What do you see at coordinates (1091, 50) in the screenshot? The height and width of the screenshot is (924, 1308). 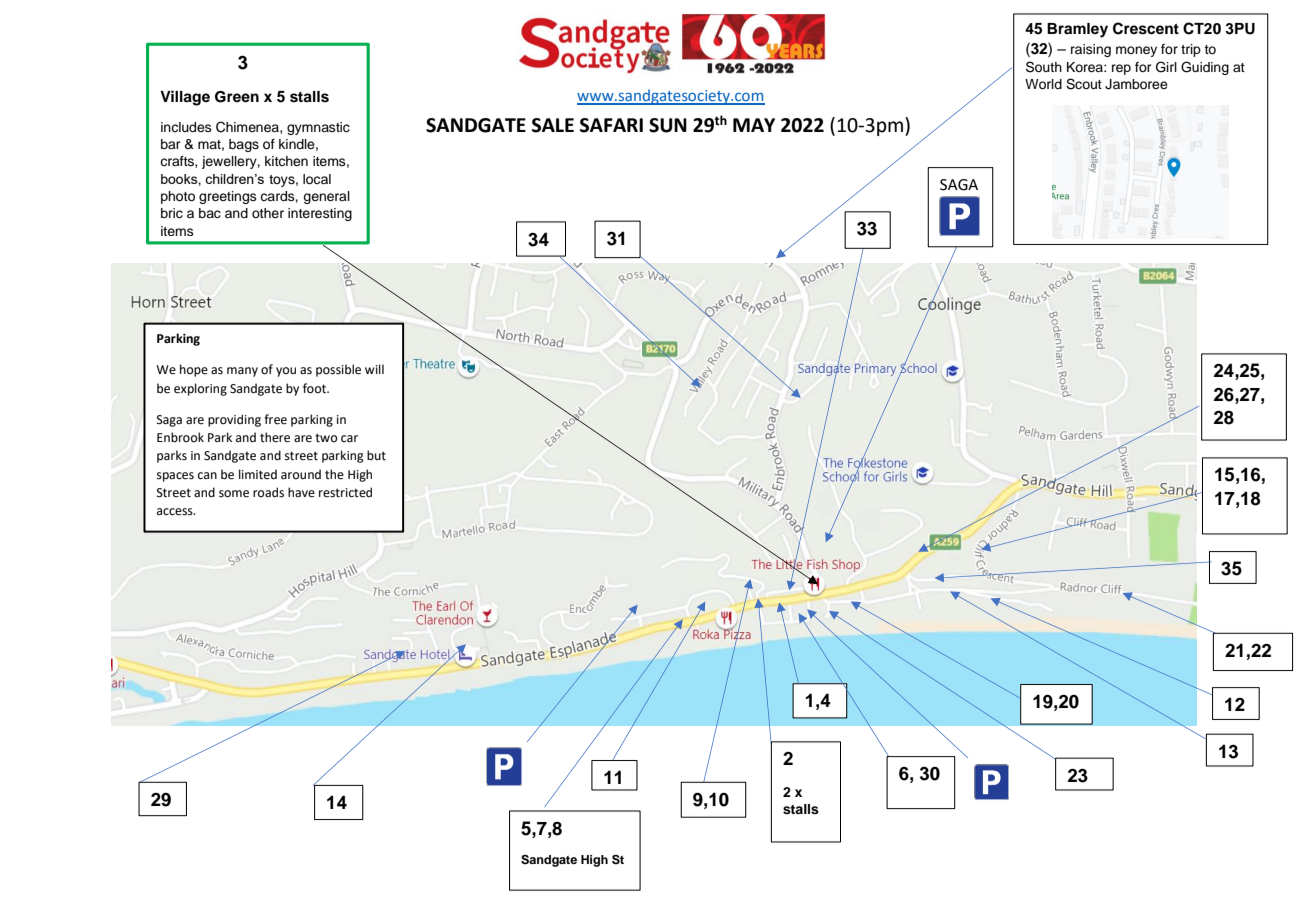 I see `raising` at bounding box center [1091, 50].
